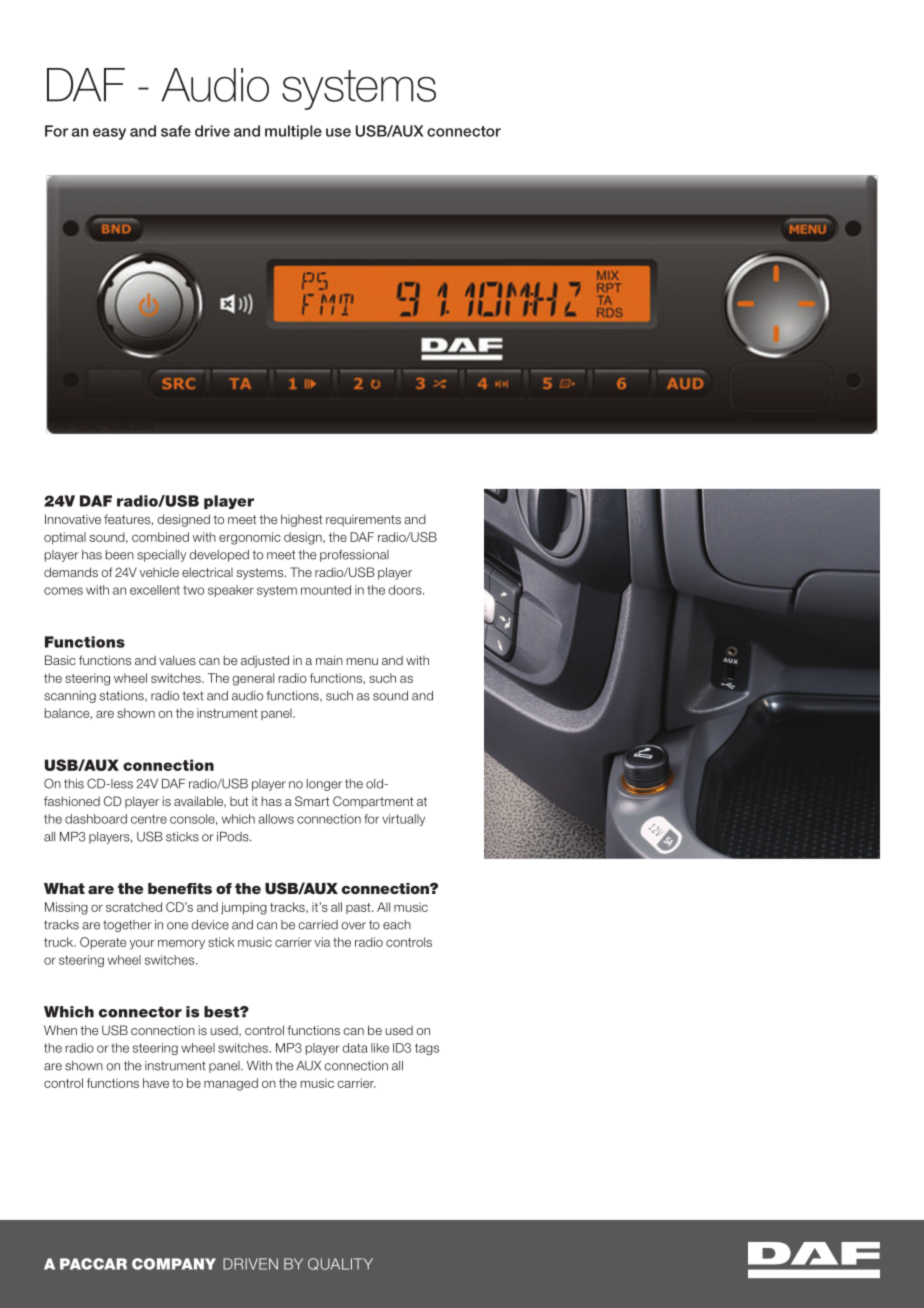 The width and height of the screenshot is (924, 1308). What do you see at coordinates (120, 555) in the screenshot?
I see `been` at bounding box center [120, 555].
